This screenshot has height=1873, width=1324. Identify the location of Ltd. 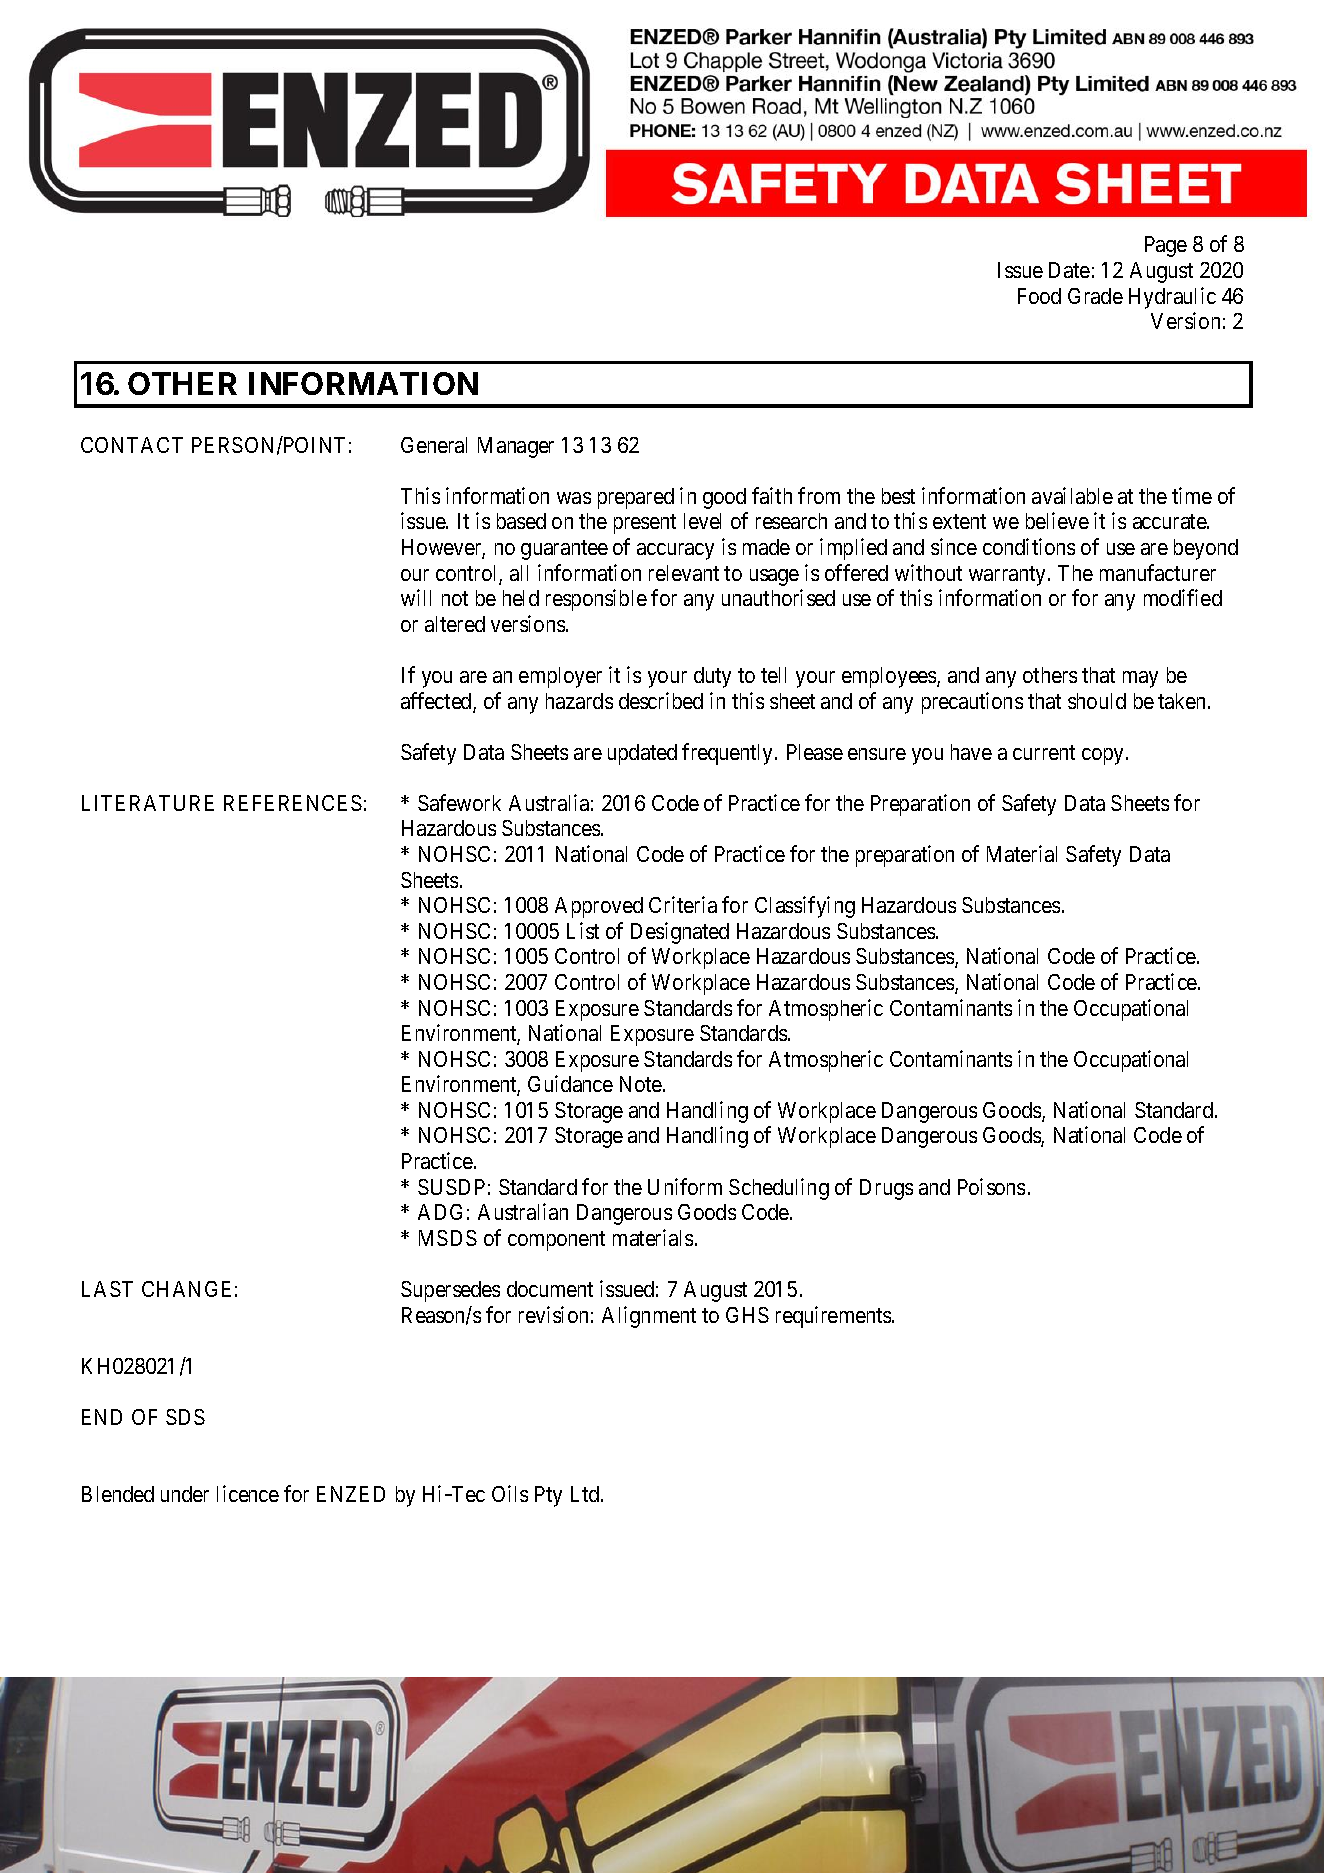
(586, 1494).
